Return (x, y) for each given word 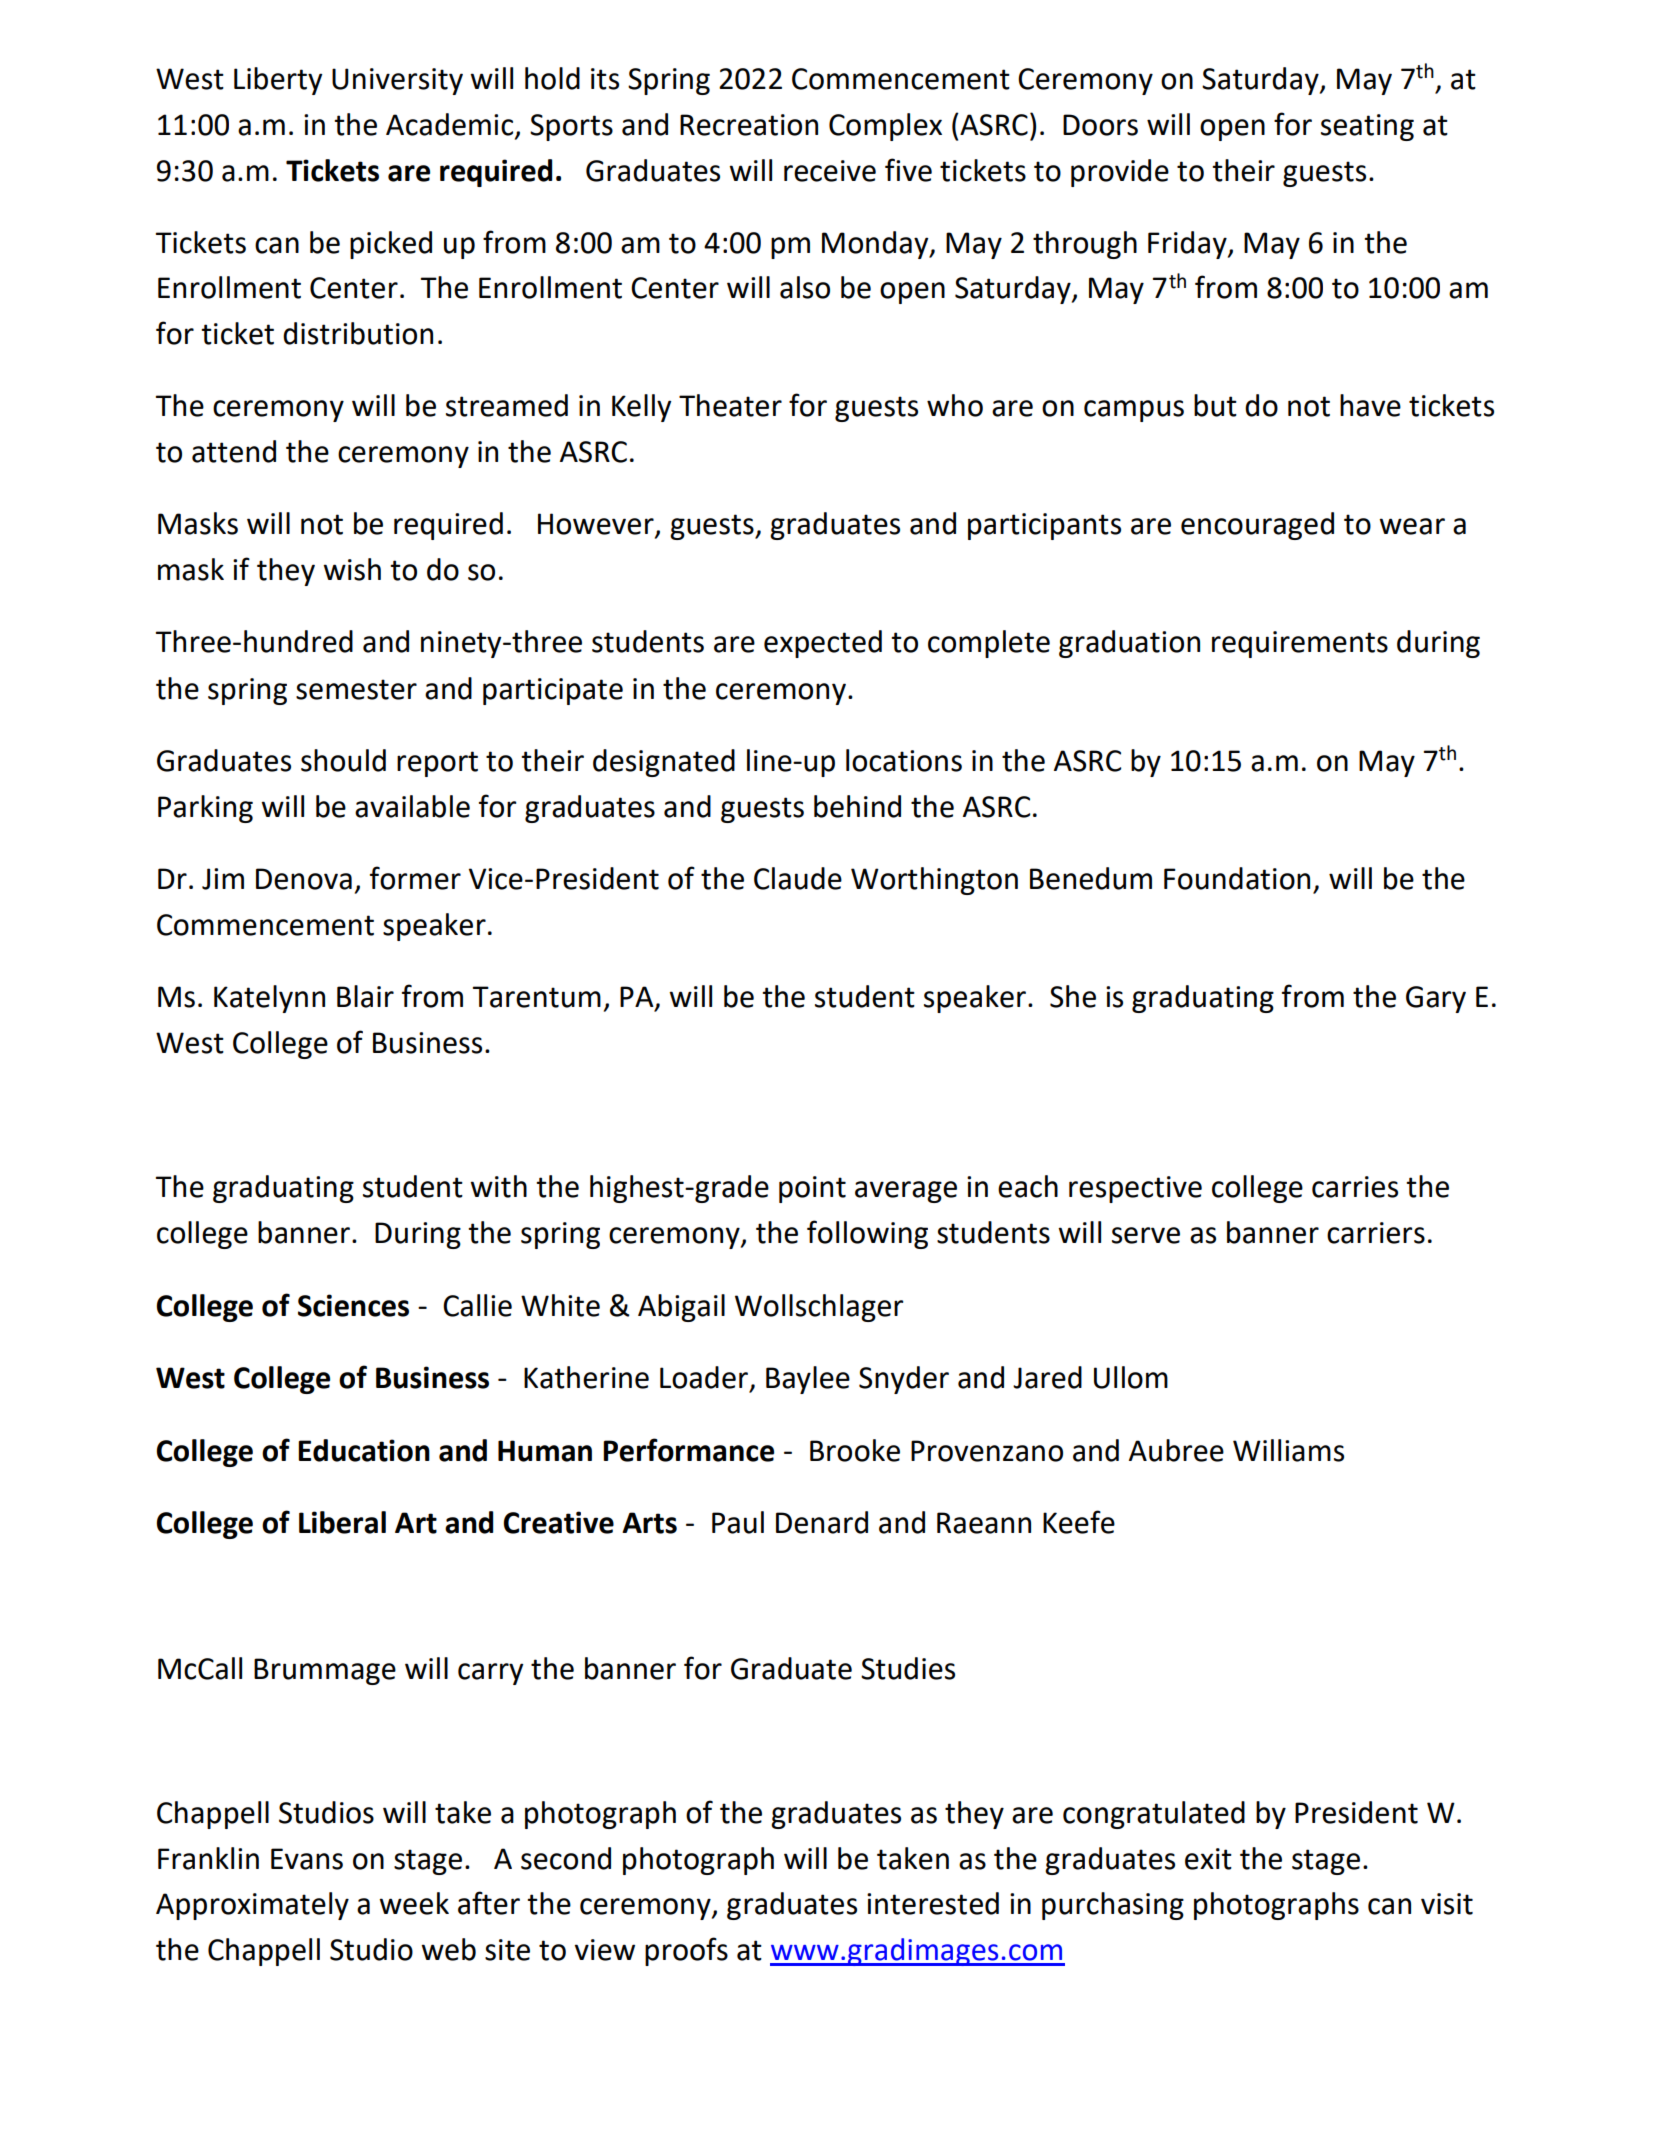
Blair (365, 996)
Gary (1436, 999)
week (414, 1903)
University (397, 81)
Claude (798, 878)
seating (1367, 127)
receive (830, 171)
